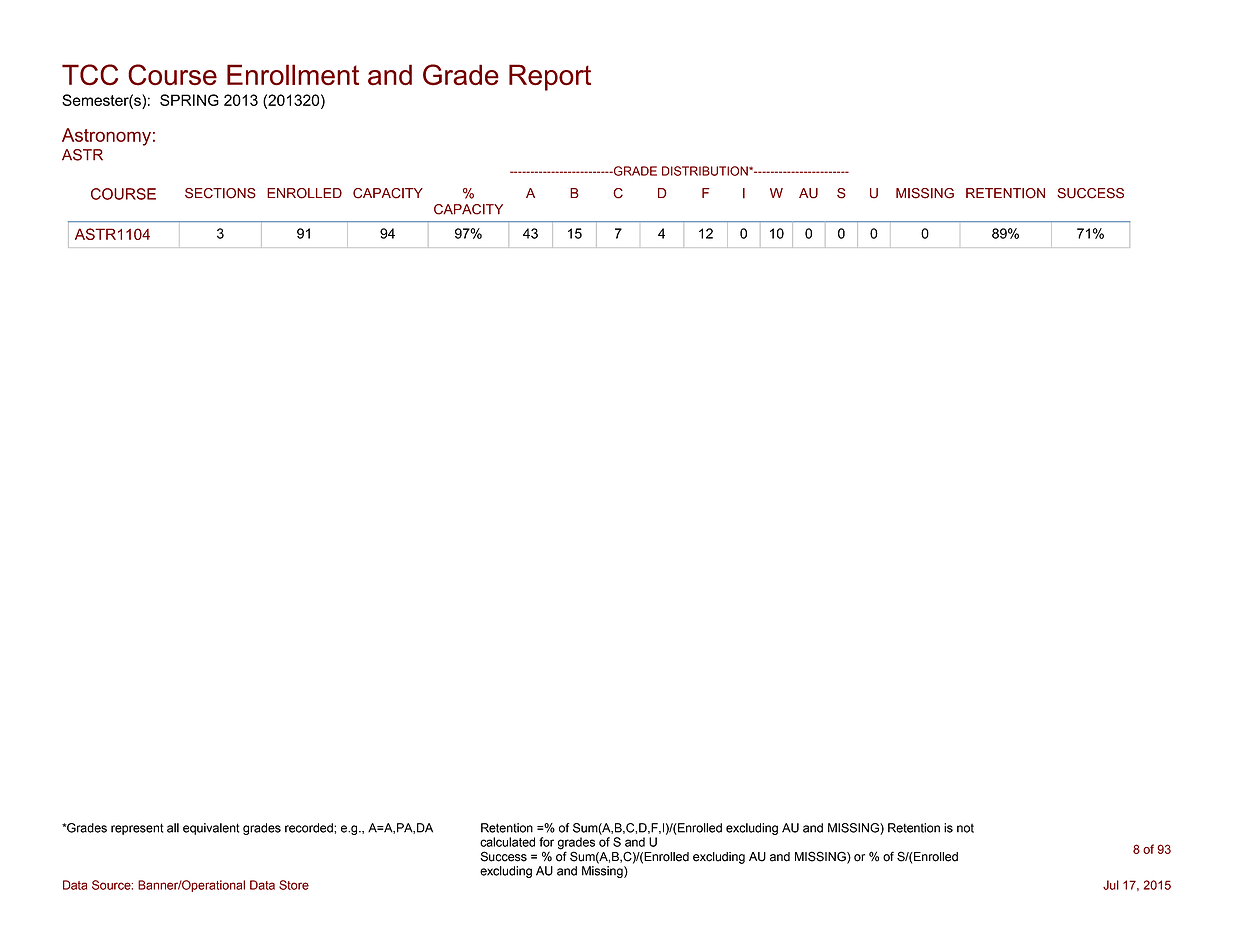 The image size is (1233, 952). What do you see at coordinates (211, 829) in the screenshot?
I see `equivalent` at bounding box center [211, 829].
